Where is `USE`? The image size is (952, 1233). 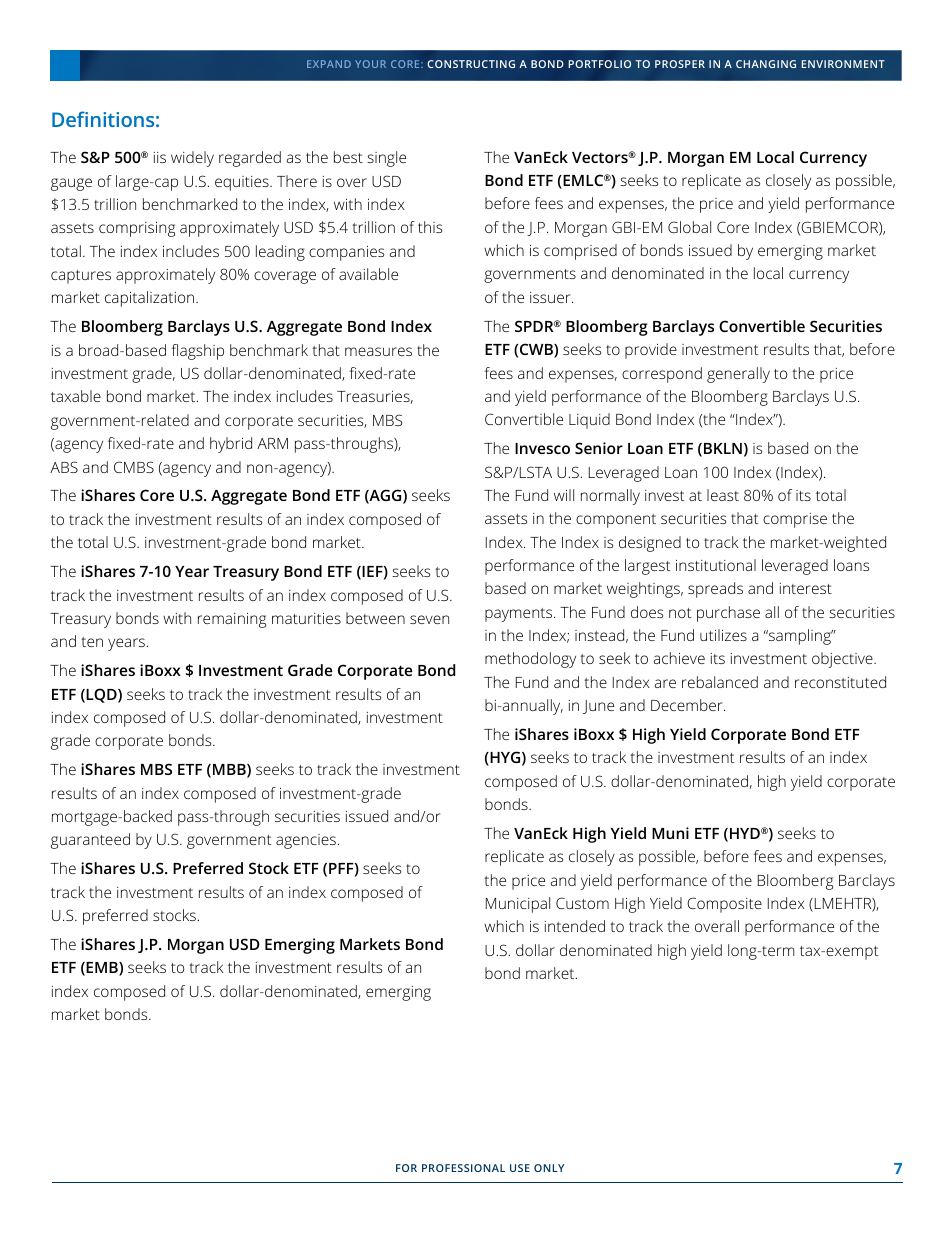 USE is located at coordinates (520, 1168).
